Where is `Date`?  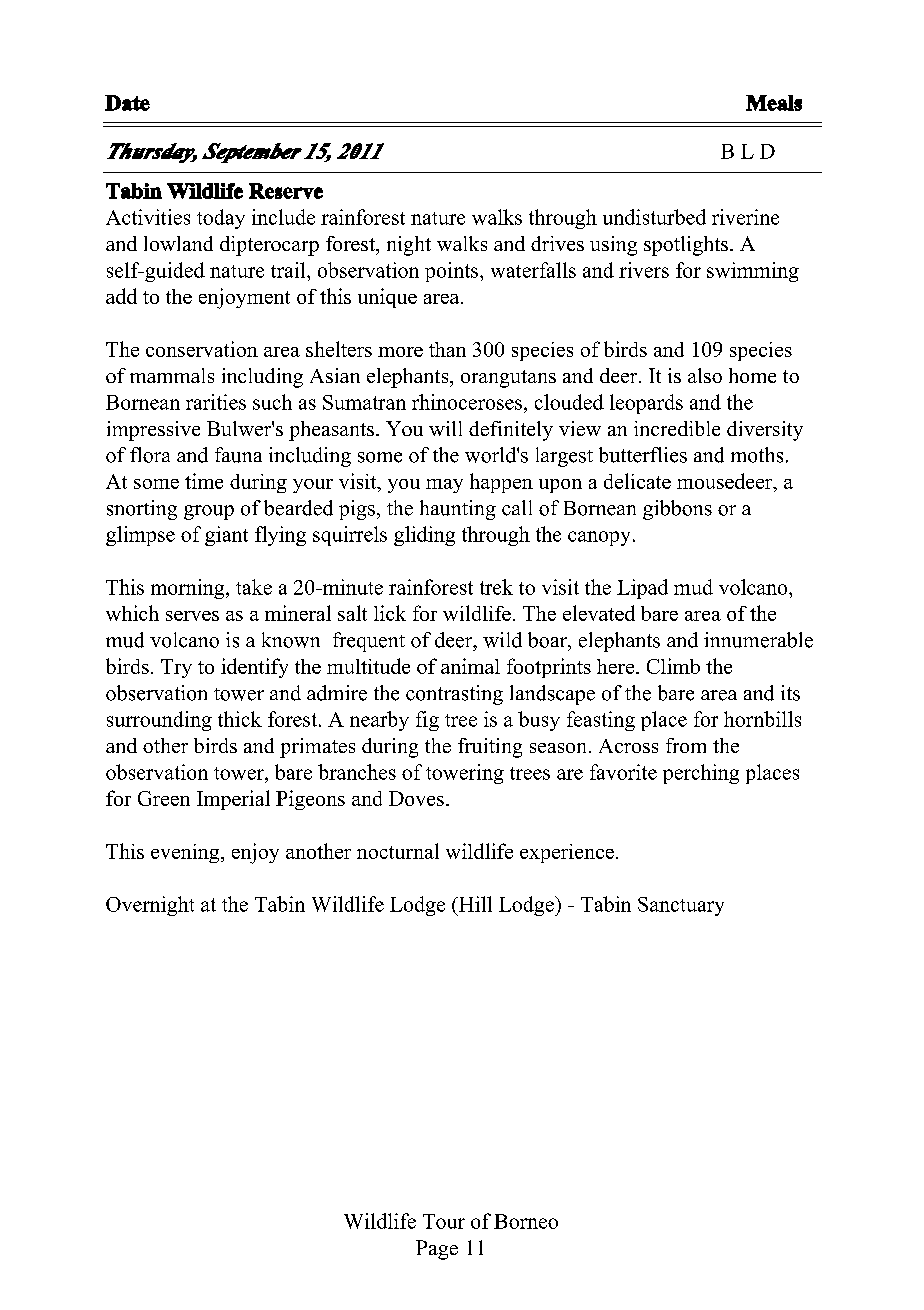
Date is located at coordinates (127, 103).
